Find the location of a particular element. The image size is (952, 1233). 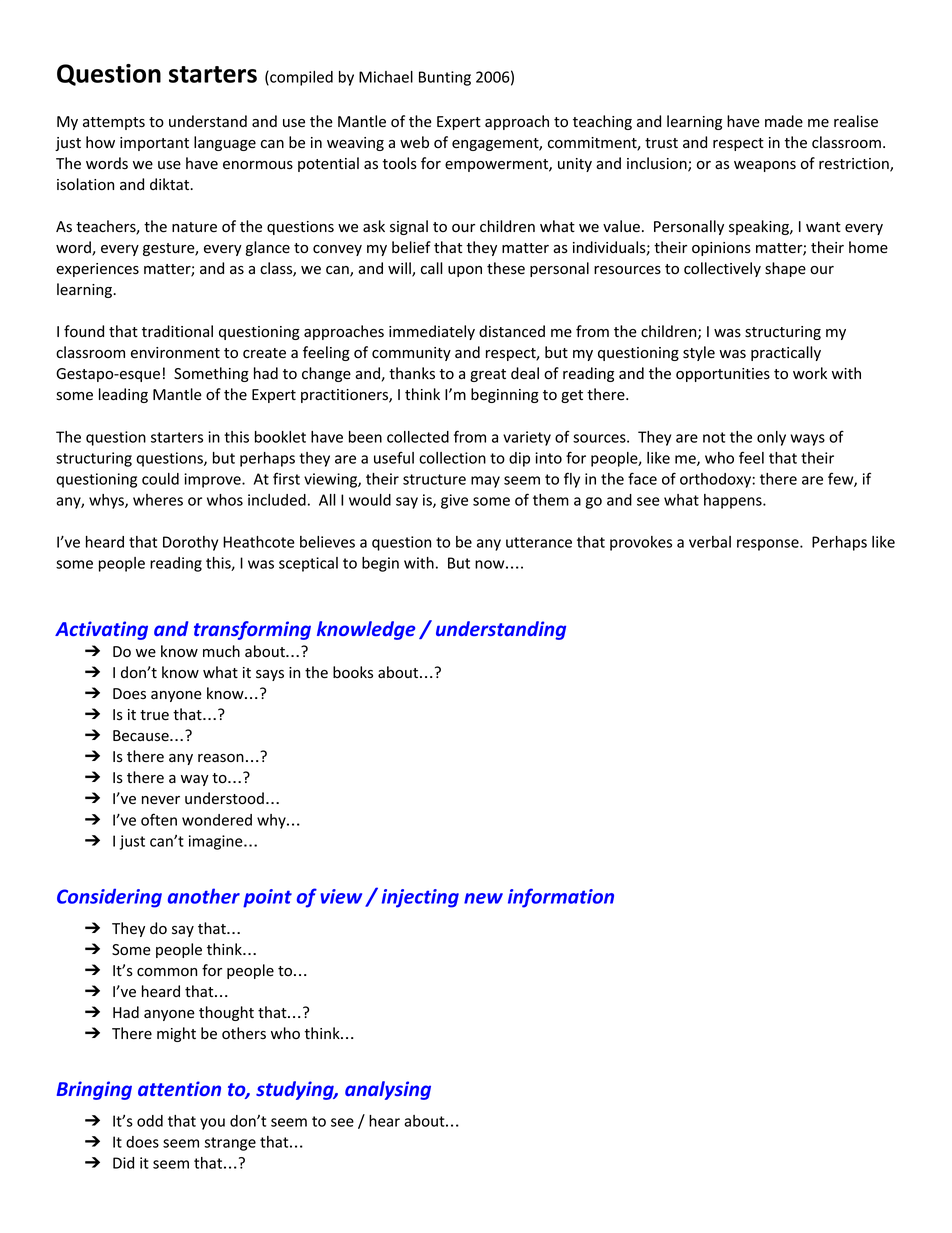

could is located at coordinates (160, 479).
